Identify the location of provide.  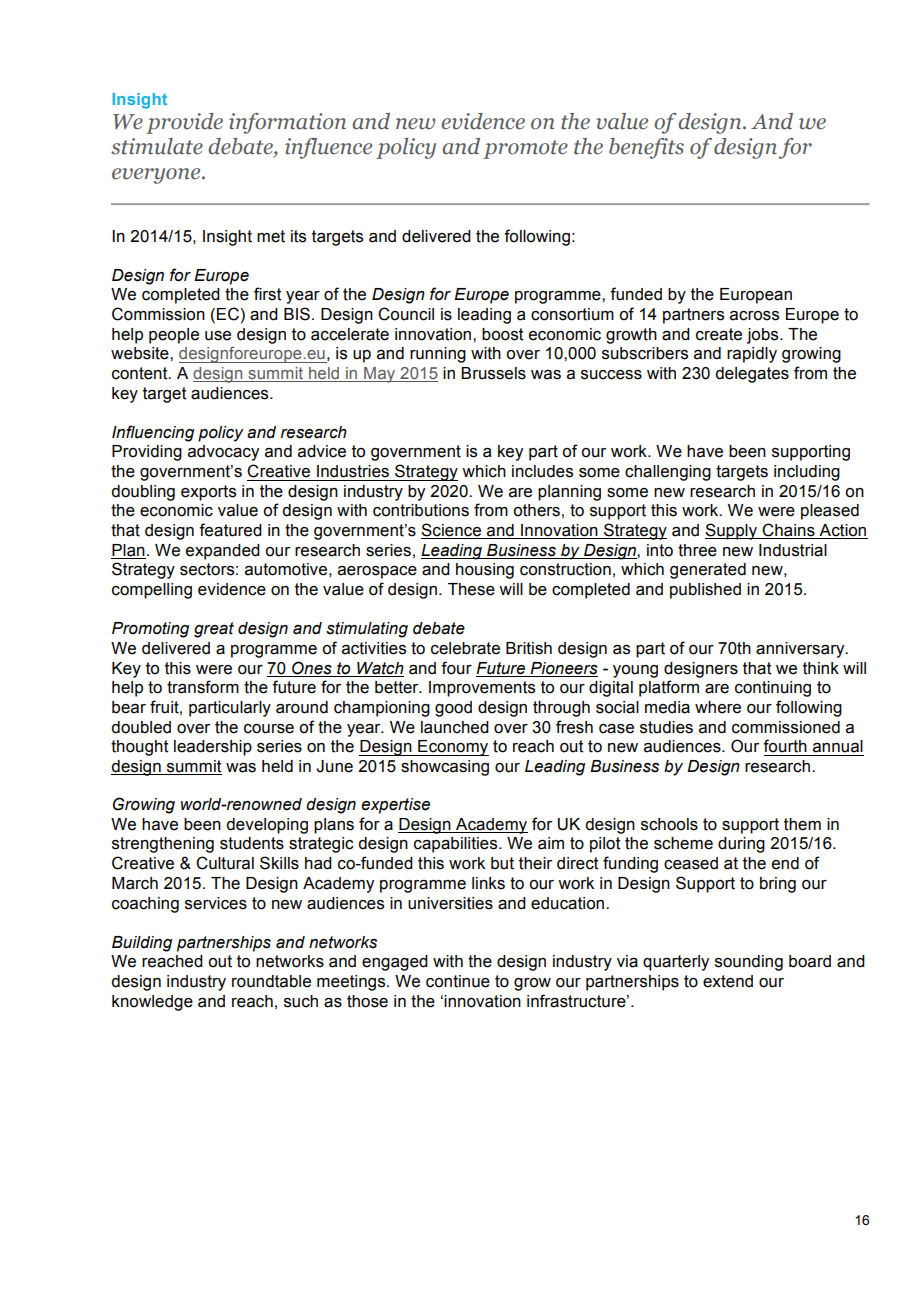
(184, 123).
